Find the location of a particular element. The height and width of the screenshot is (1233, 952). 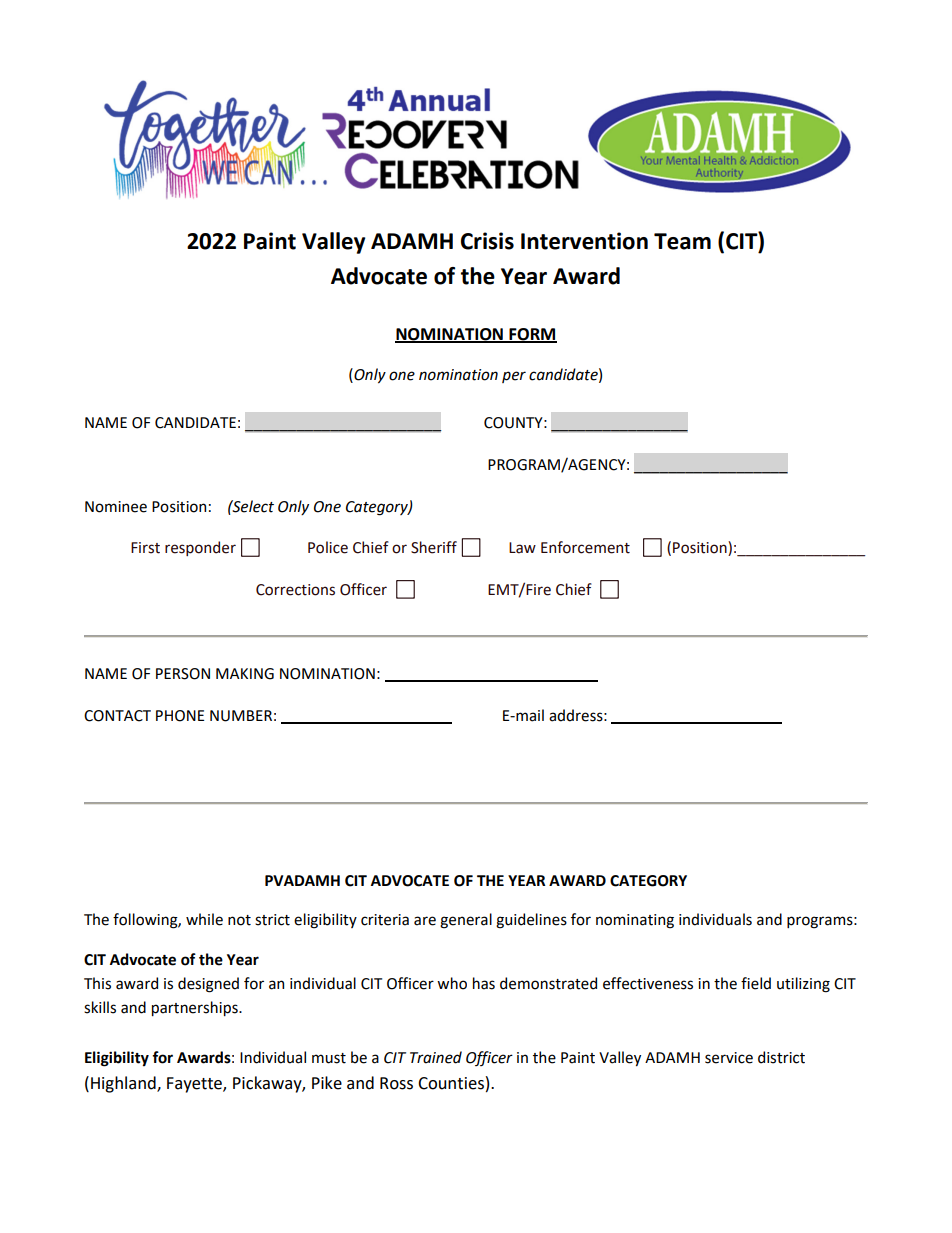

Law is located at coordinates (522, 548).
